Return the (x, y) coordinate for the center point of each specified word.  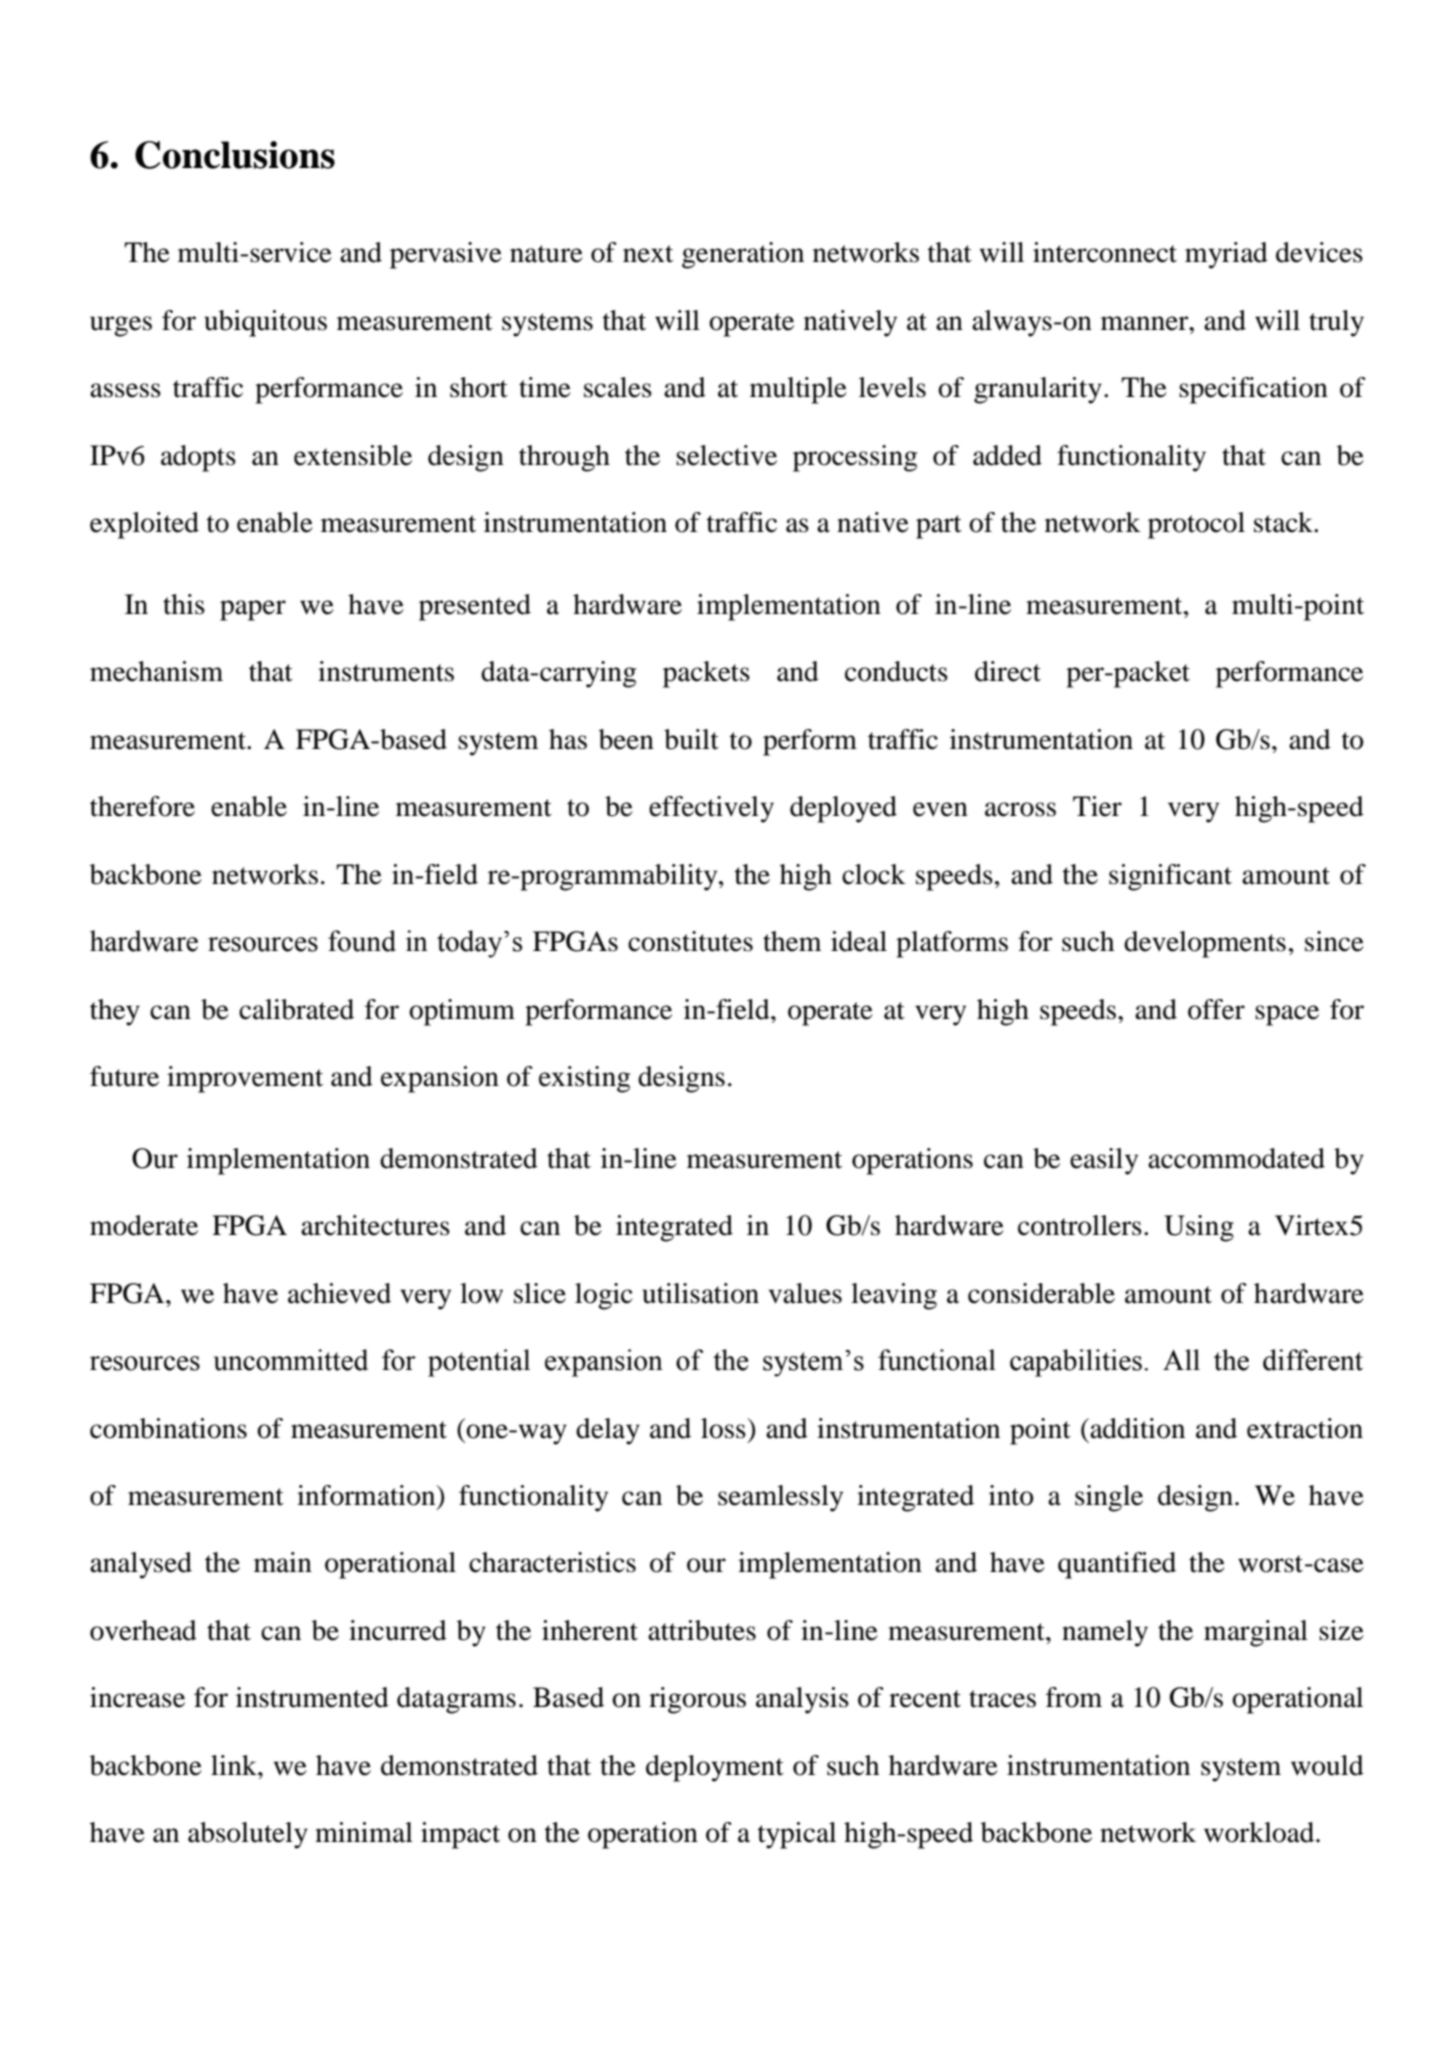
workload (1260, 1832)
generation (743, 255)
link (235, 1765)
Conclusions (235, 155)
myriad (1226, 255)
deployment (715, 1768)
